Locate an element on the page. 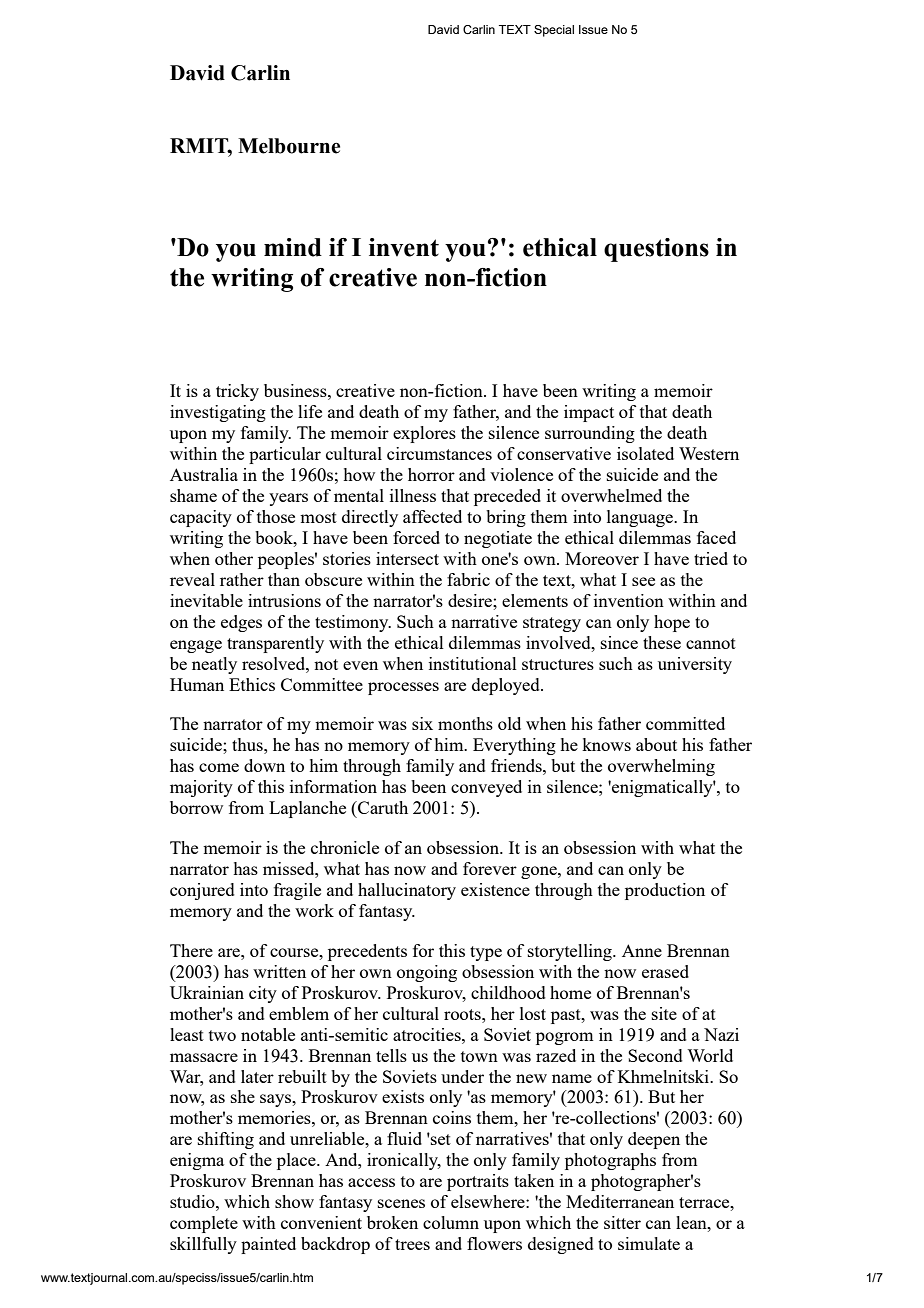 This image has width=924, height=1308. Melbourne is located at coordinates (289, 146).
